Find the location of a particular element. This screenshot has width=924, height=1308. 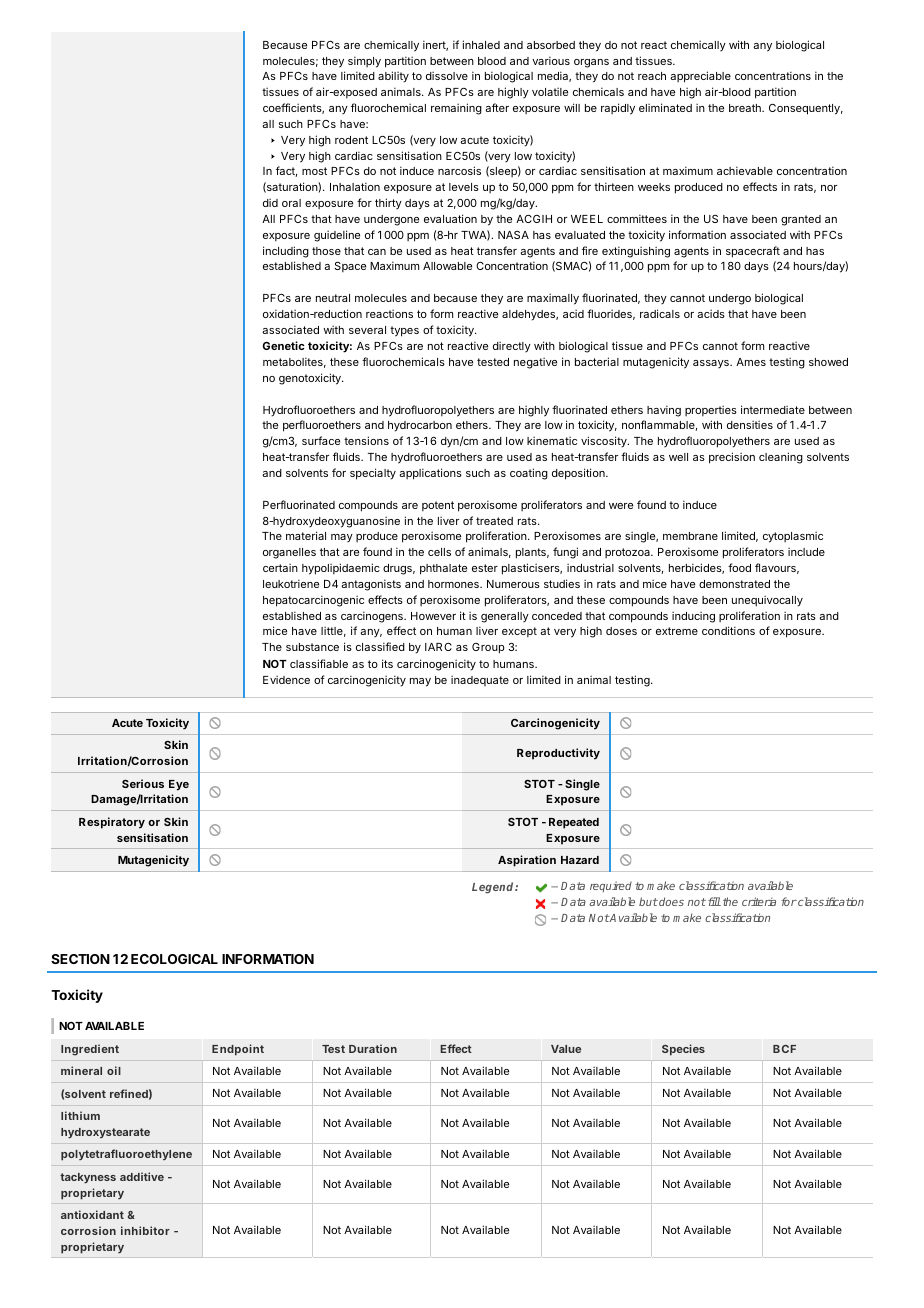

BCF is located at coordinates (784, 1049).
